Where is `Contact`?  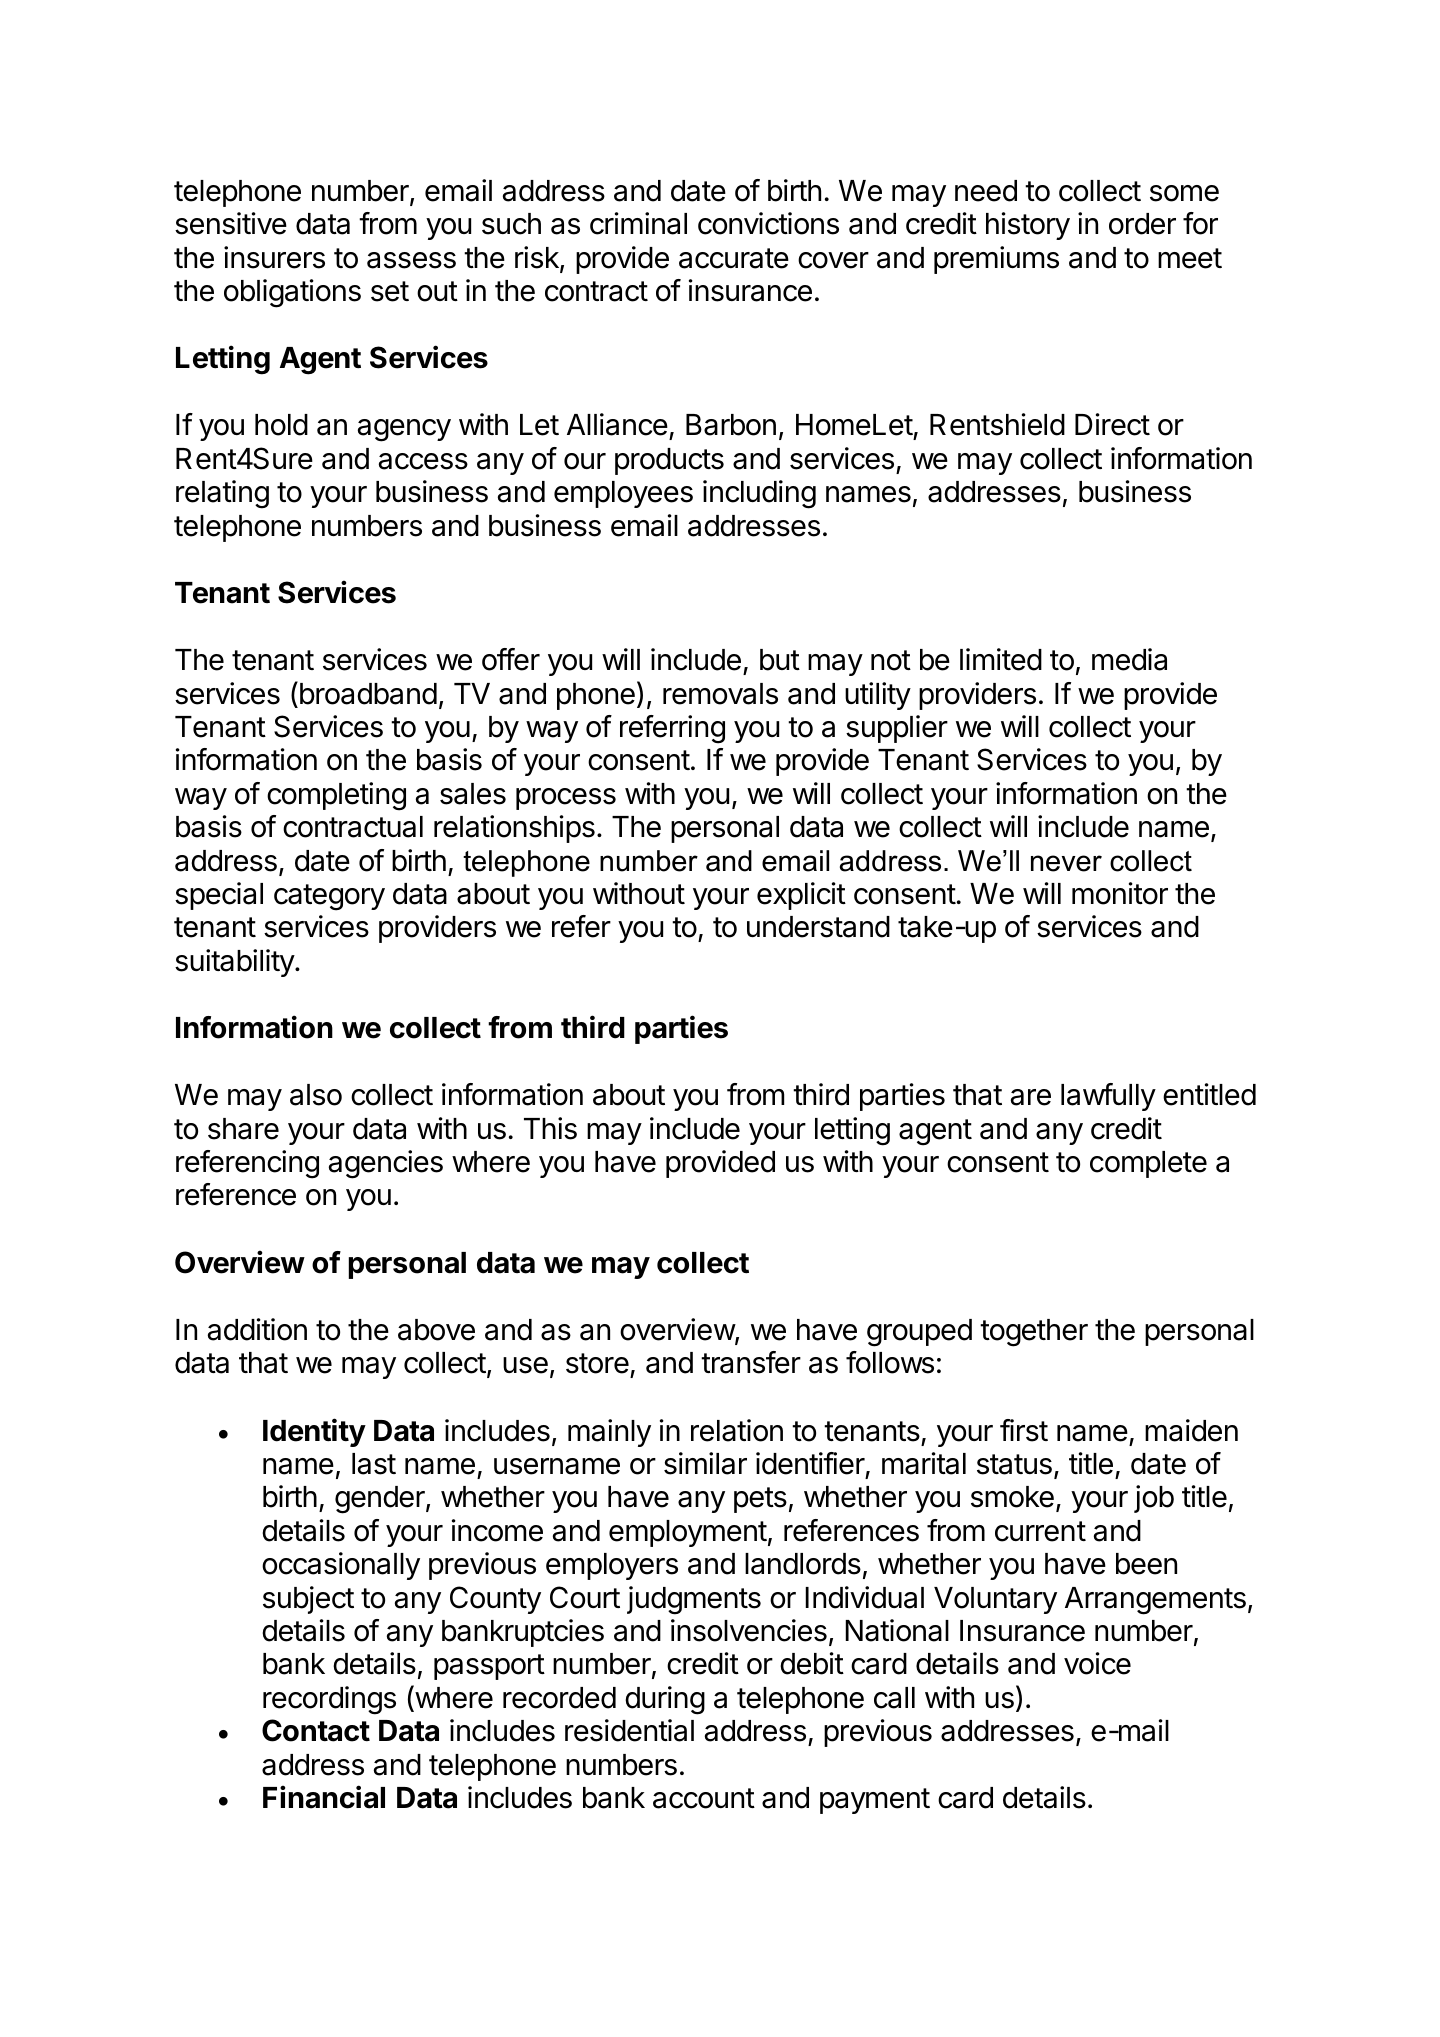 Contact is located at coordinates (316, 1730).
